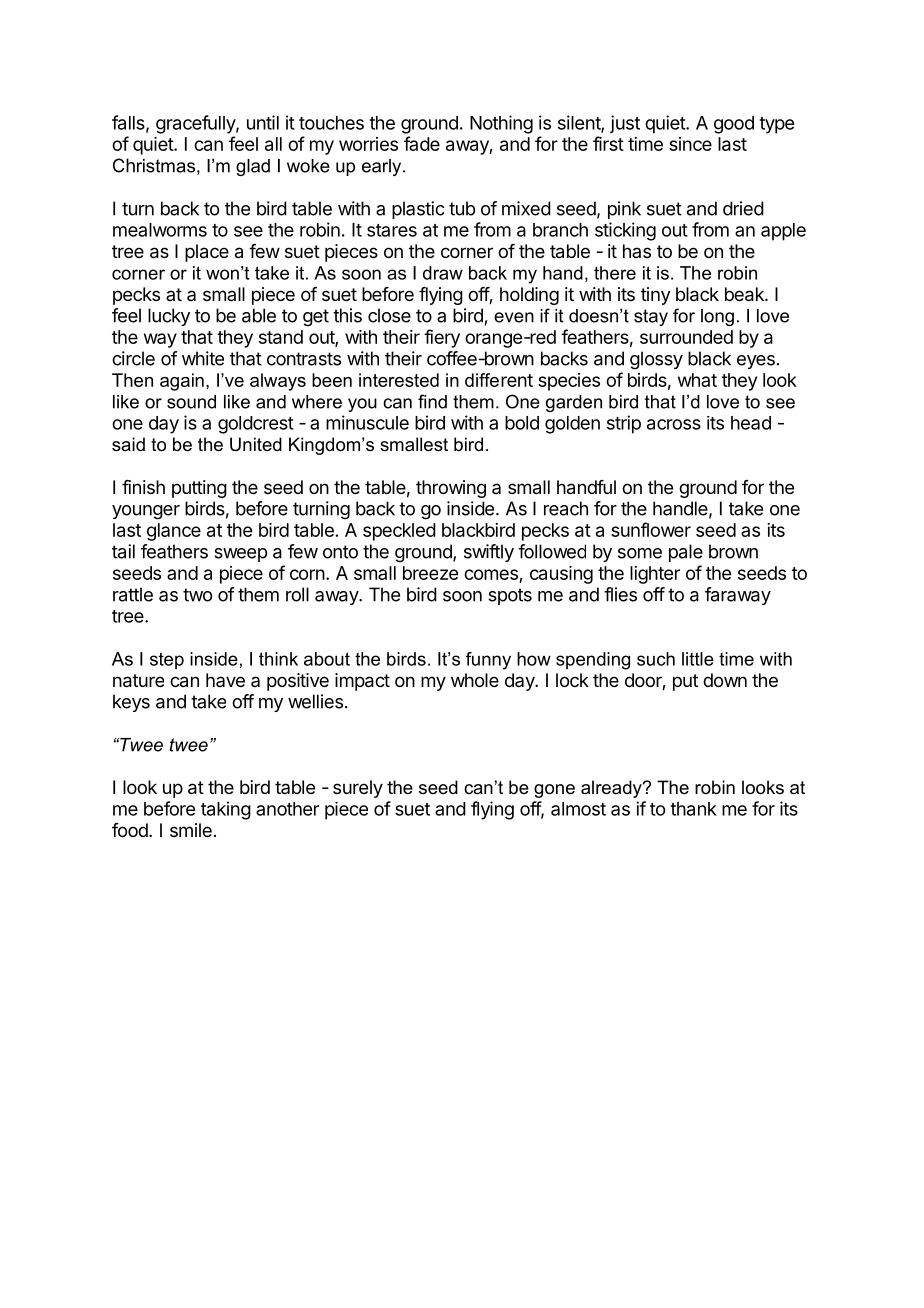  Describe the element at coordinates (674, 424) in the screenshot. I see `across` at that location.
